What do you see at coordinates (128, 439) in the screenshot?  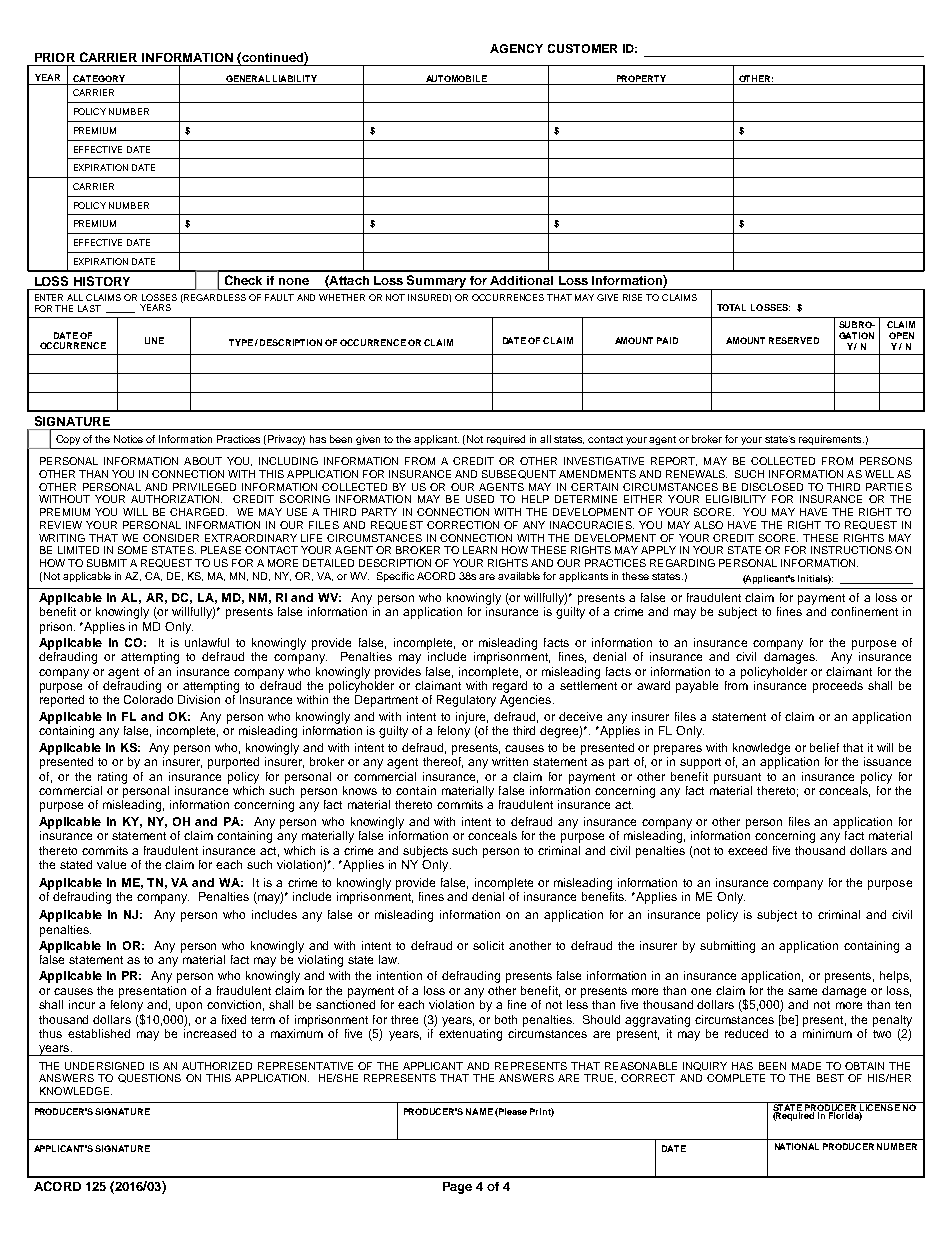 I see `Notice` at bounding box center [128, 439].
